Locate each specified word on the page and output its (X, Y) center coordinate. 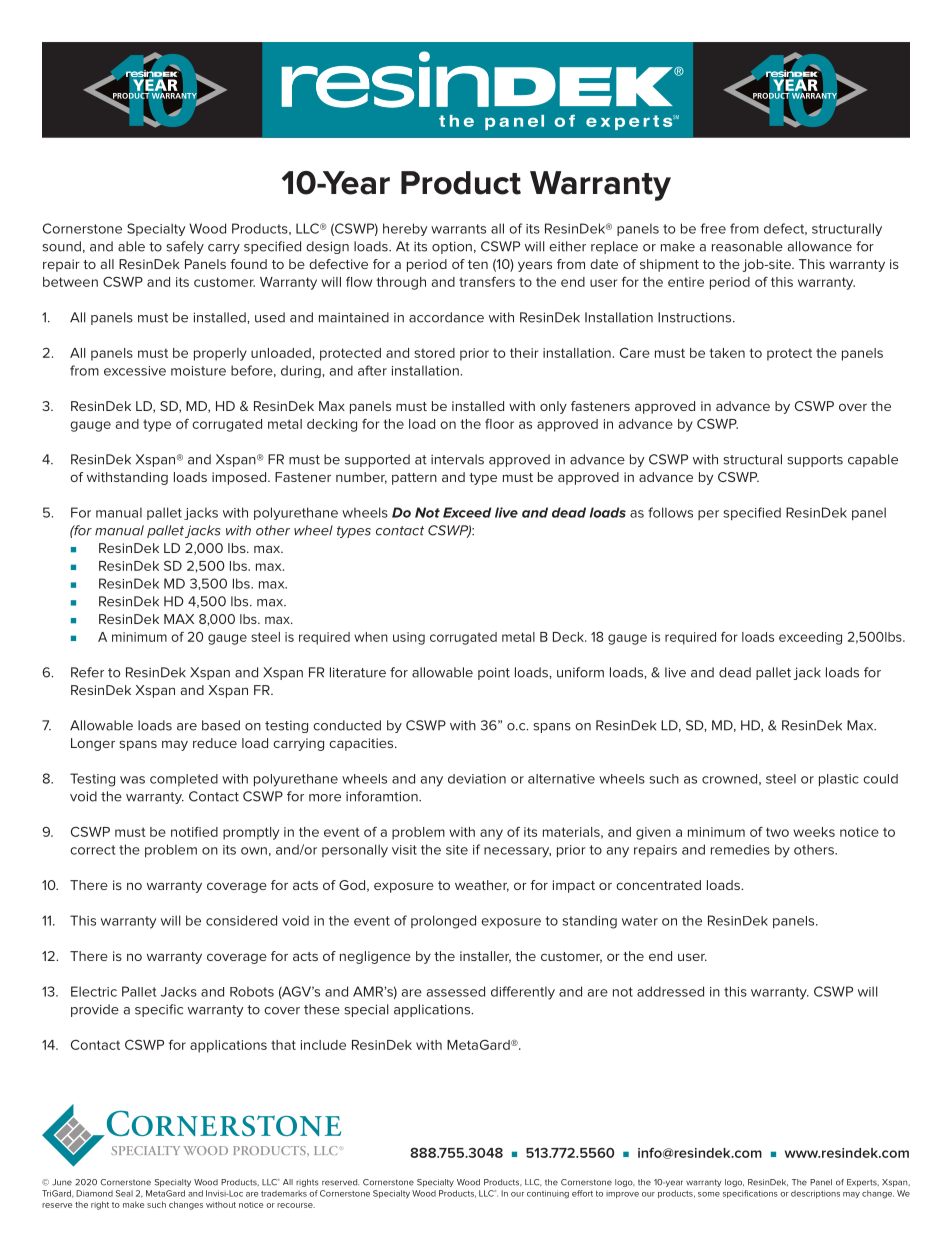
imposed (240, 478)
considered (241, 920)
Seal (124, 1193)
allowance (820, 246)
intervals (457, 459)
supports (815, 461)
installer (485, 957)
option (452, 247)
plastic (839, 780)
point (494, 673)
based (221, 725)
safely (185, 247)
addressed (670, 991)
